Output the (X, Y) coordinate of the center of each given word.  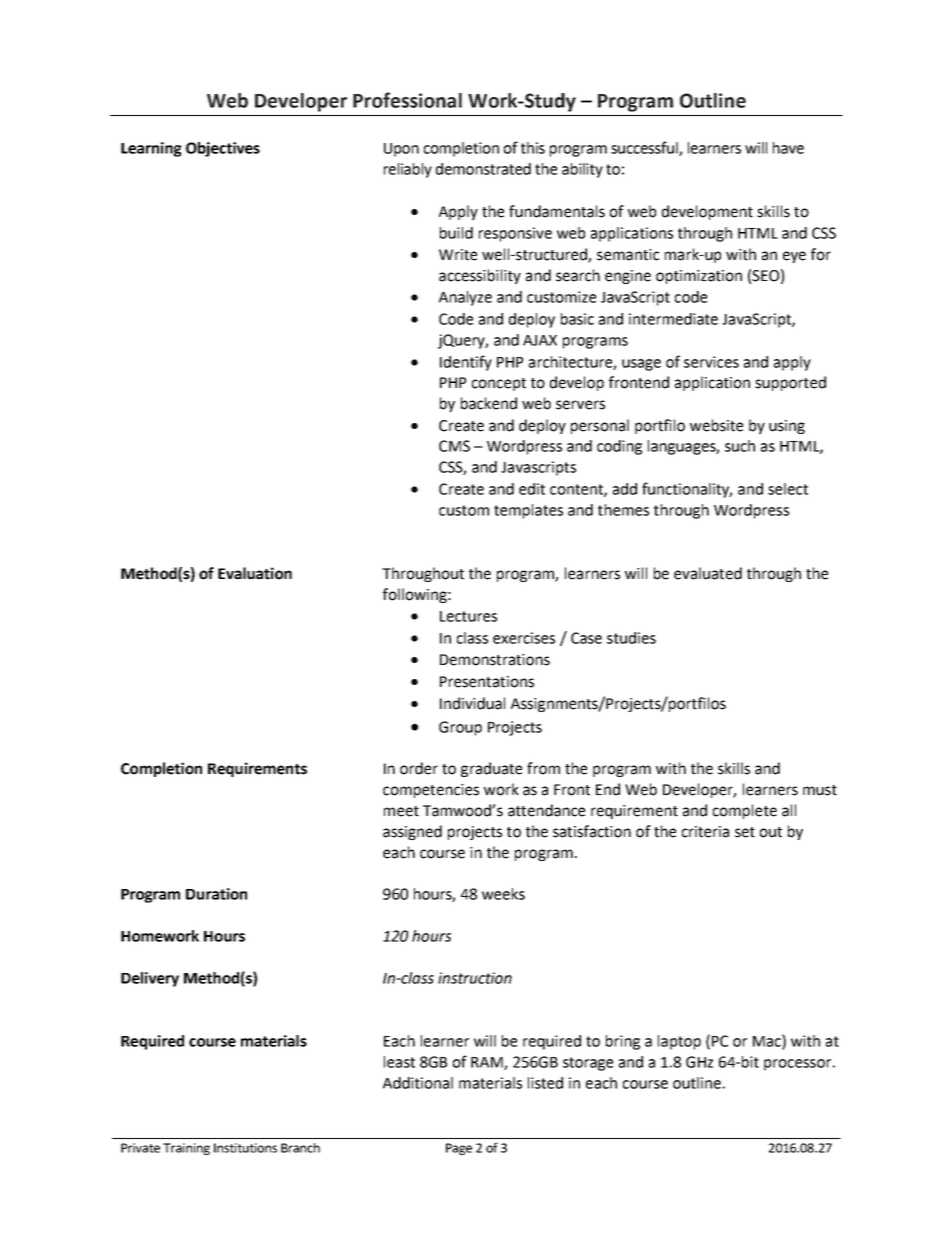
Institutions (245, 1148)
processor (797, 1065)
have (788, 148)
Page (459, 1149)
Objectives (223, 149)
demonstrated (483, 169)
